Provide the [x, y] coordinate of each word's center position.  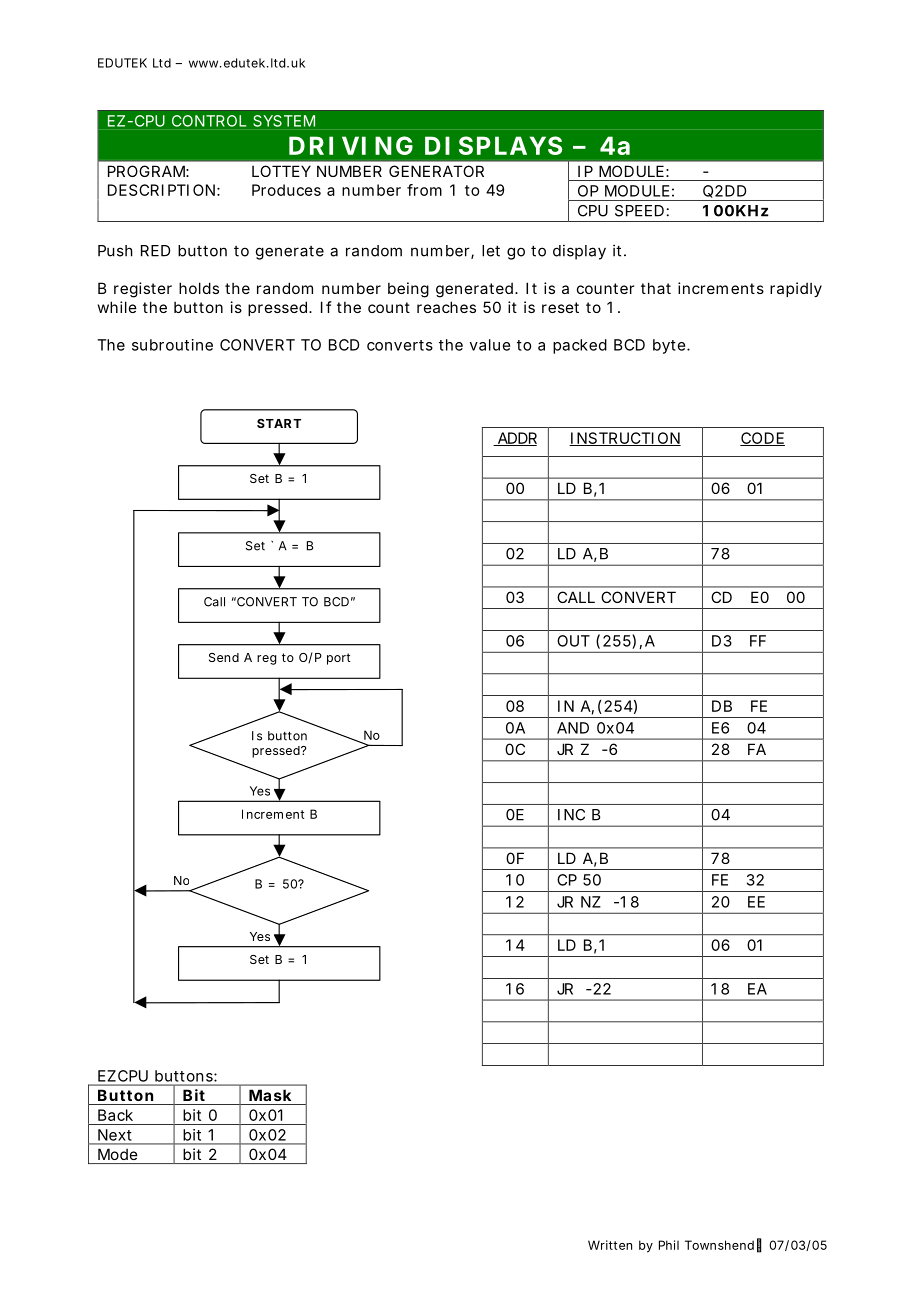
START [279, 423]
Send [224, 657]
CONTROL [209, 121]
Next [114, 1135]
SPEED [639, 211]
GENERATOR [436, 171]
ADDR [516, 439]
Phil [669, 1245]
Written [610, 1245]
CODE [762, 439]
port [339, 659]
